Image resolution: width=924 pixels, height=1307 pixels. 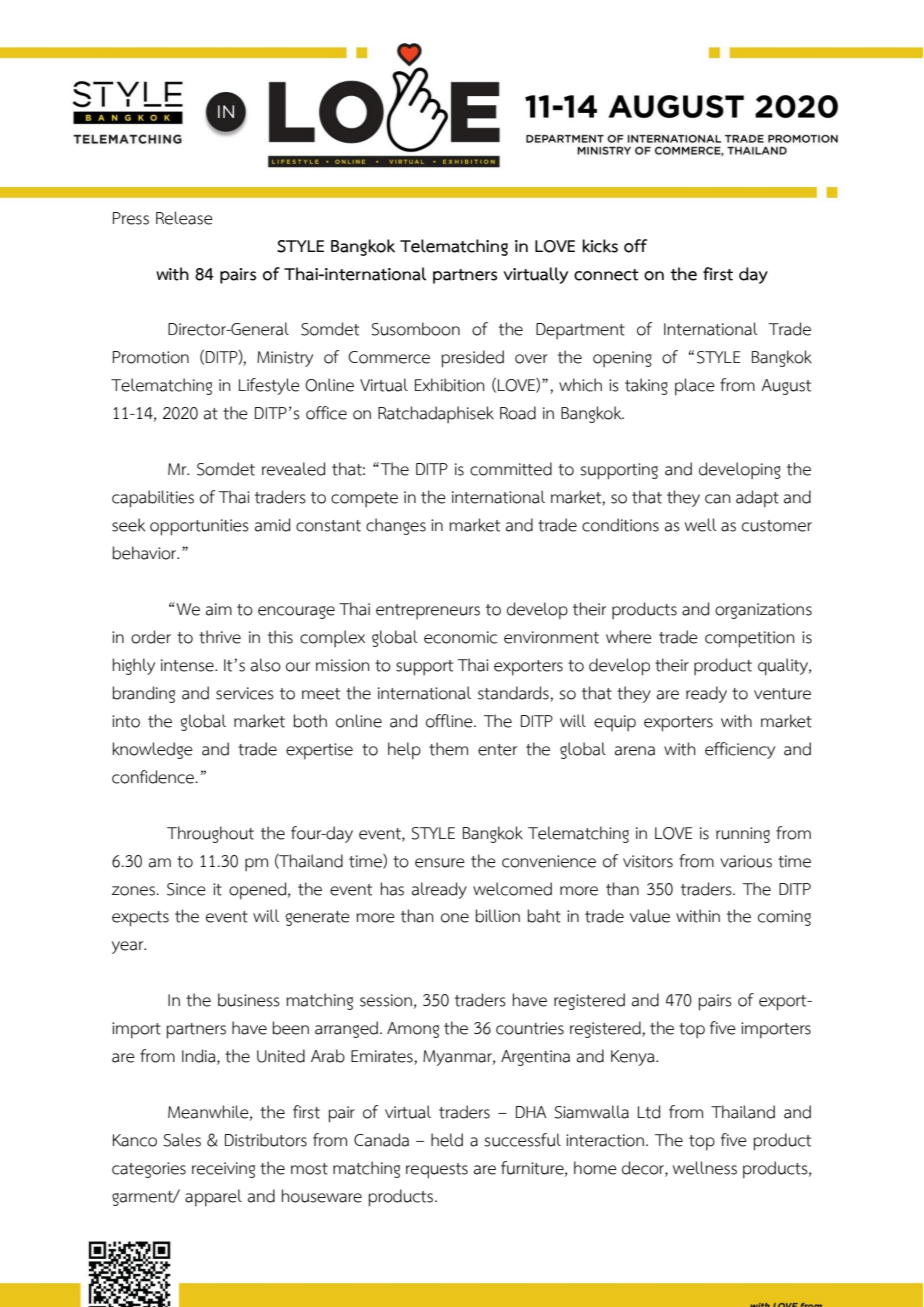 What do you see at coordinates (740, 750) in the image?
I see `efficiency` at bounding box center [740, 750].
